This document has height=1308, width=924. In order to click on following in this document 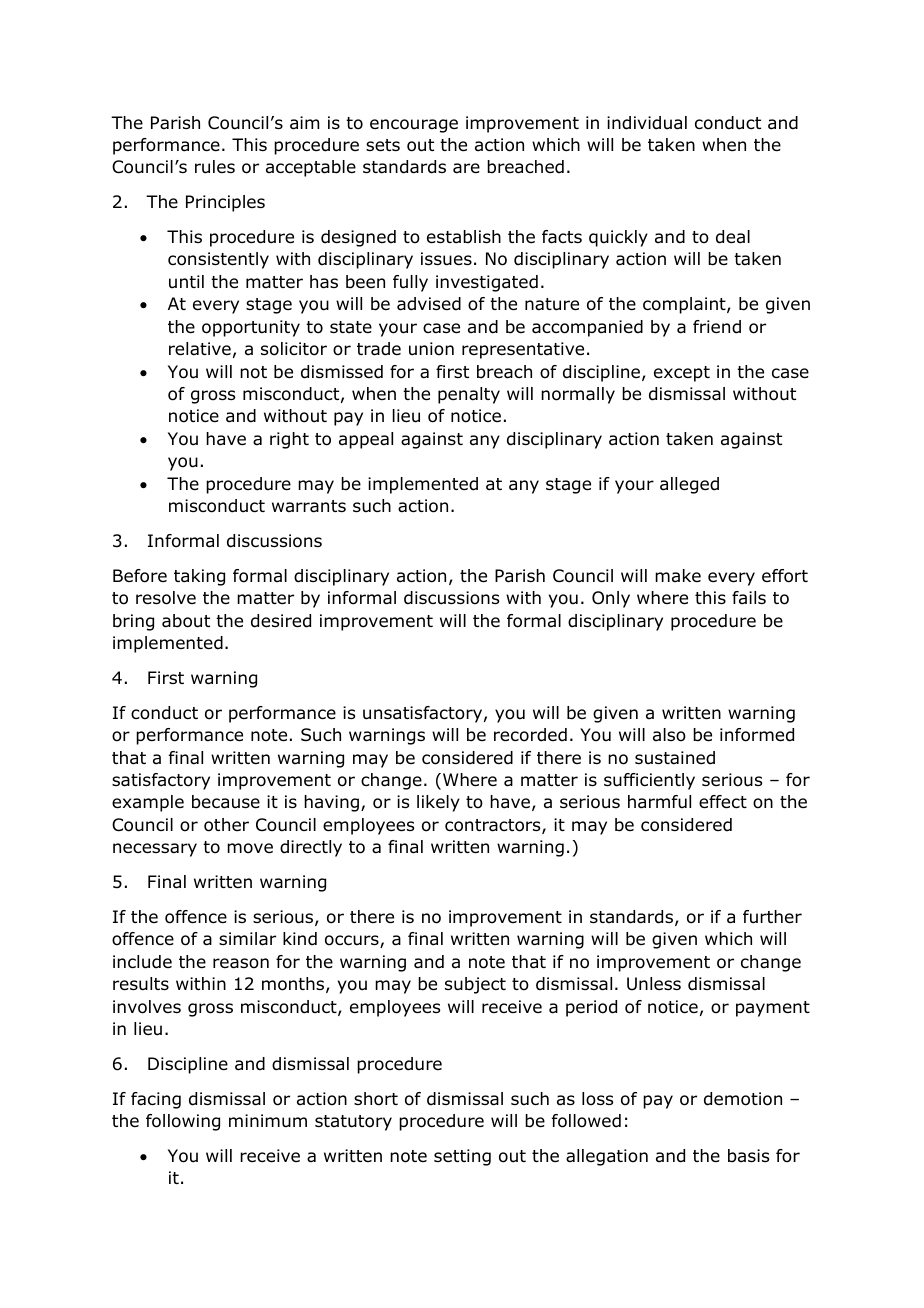, I will do `click(183, 1122)`.
